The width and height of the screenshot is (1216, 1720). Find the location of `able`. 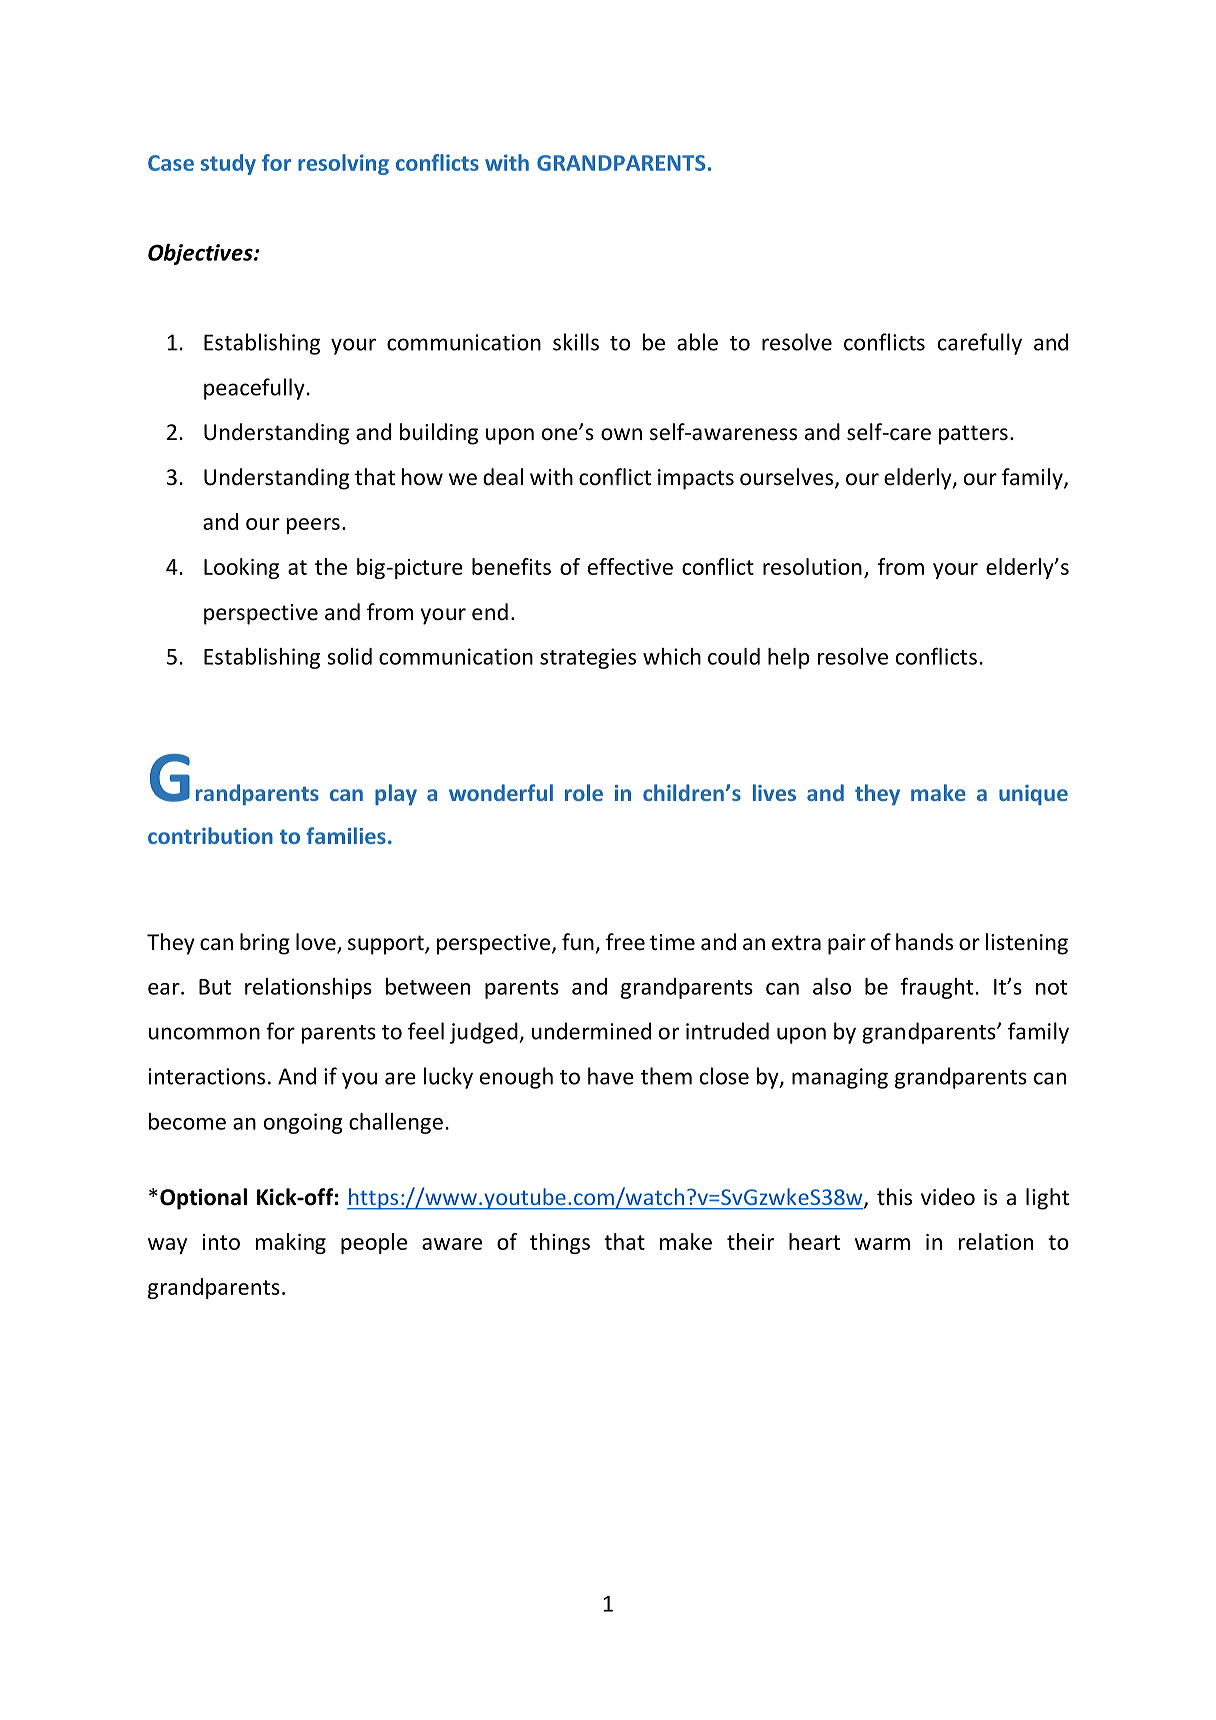

able is located at coordinates (697, 342).
